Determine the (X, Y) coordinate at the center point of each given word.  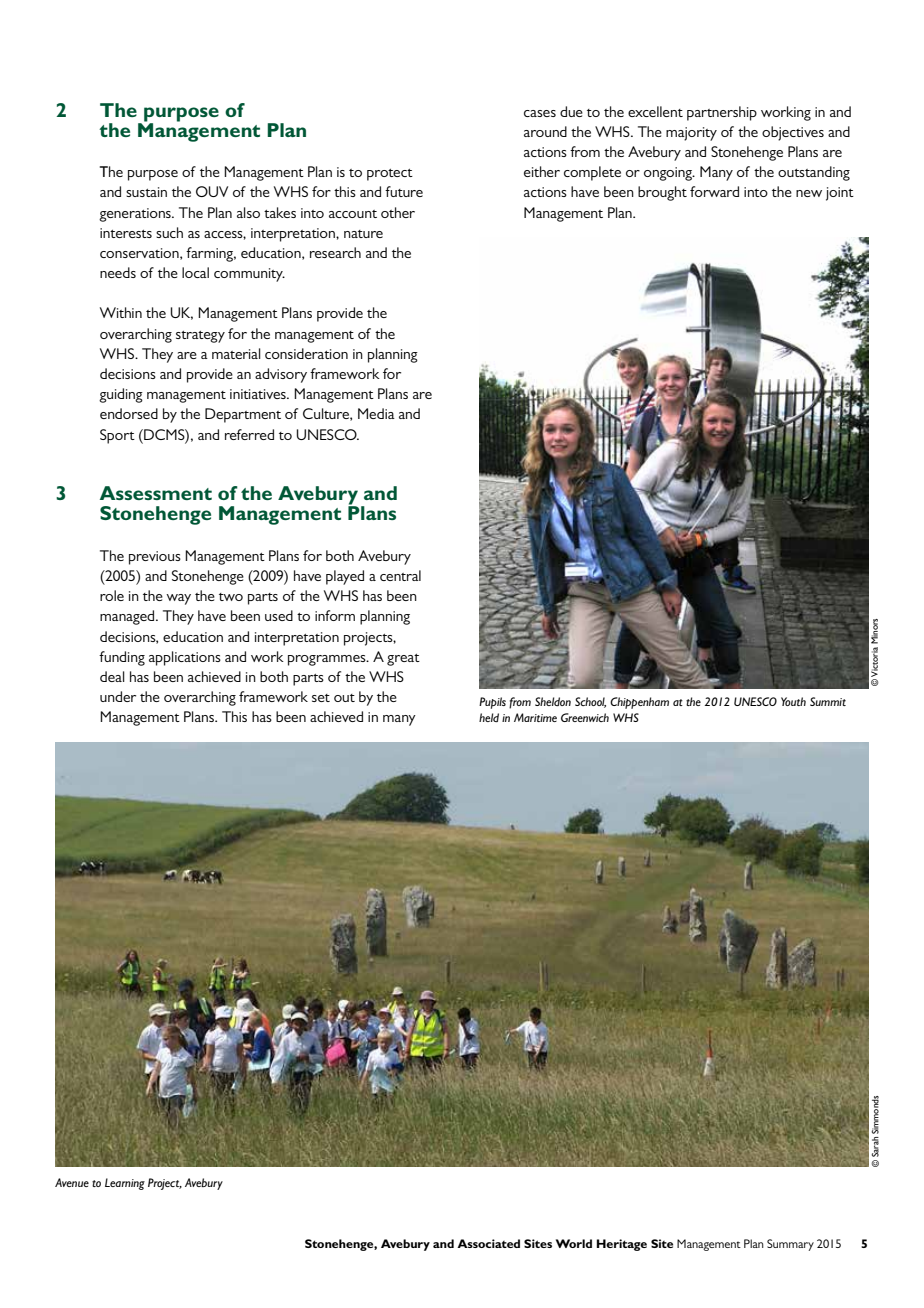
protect (390, 175)
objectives (793, 133)
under (118, 696)
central (400, 575)
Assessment (156, 493)
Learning (125, 1184)
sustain (146, 192)
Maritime (535, 717)
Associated (488, 1243)
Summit (828, 701)
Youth (793, 701)
